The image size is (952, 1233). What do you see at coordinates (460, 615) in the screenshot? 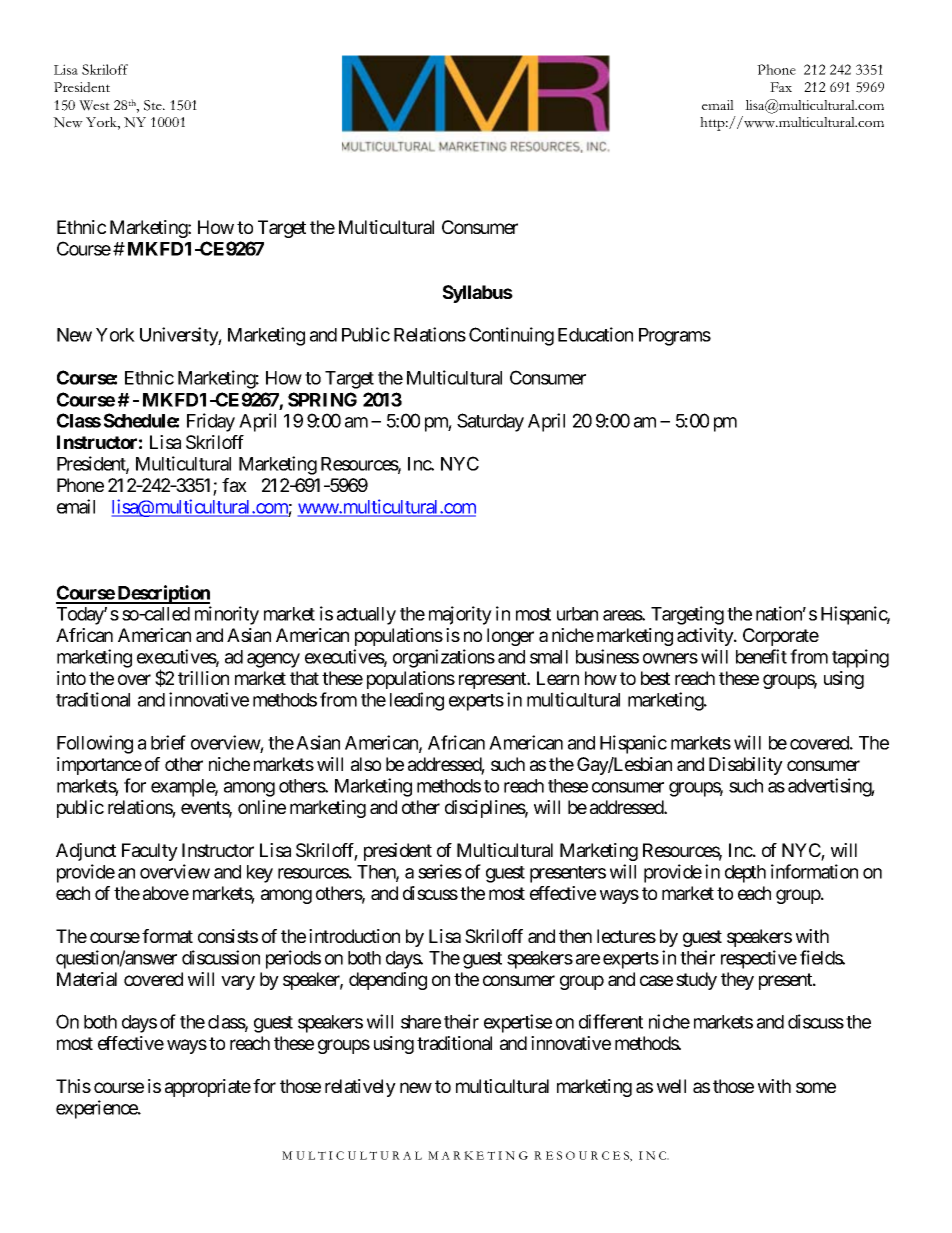
I see `majority` at bounding box center [460, 615].
